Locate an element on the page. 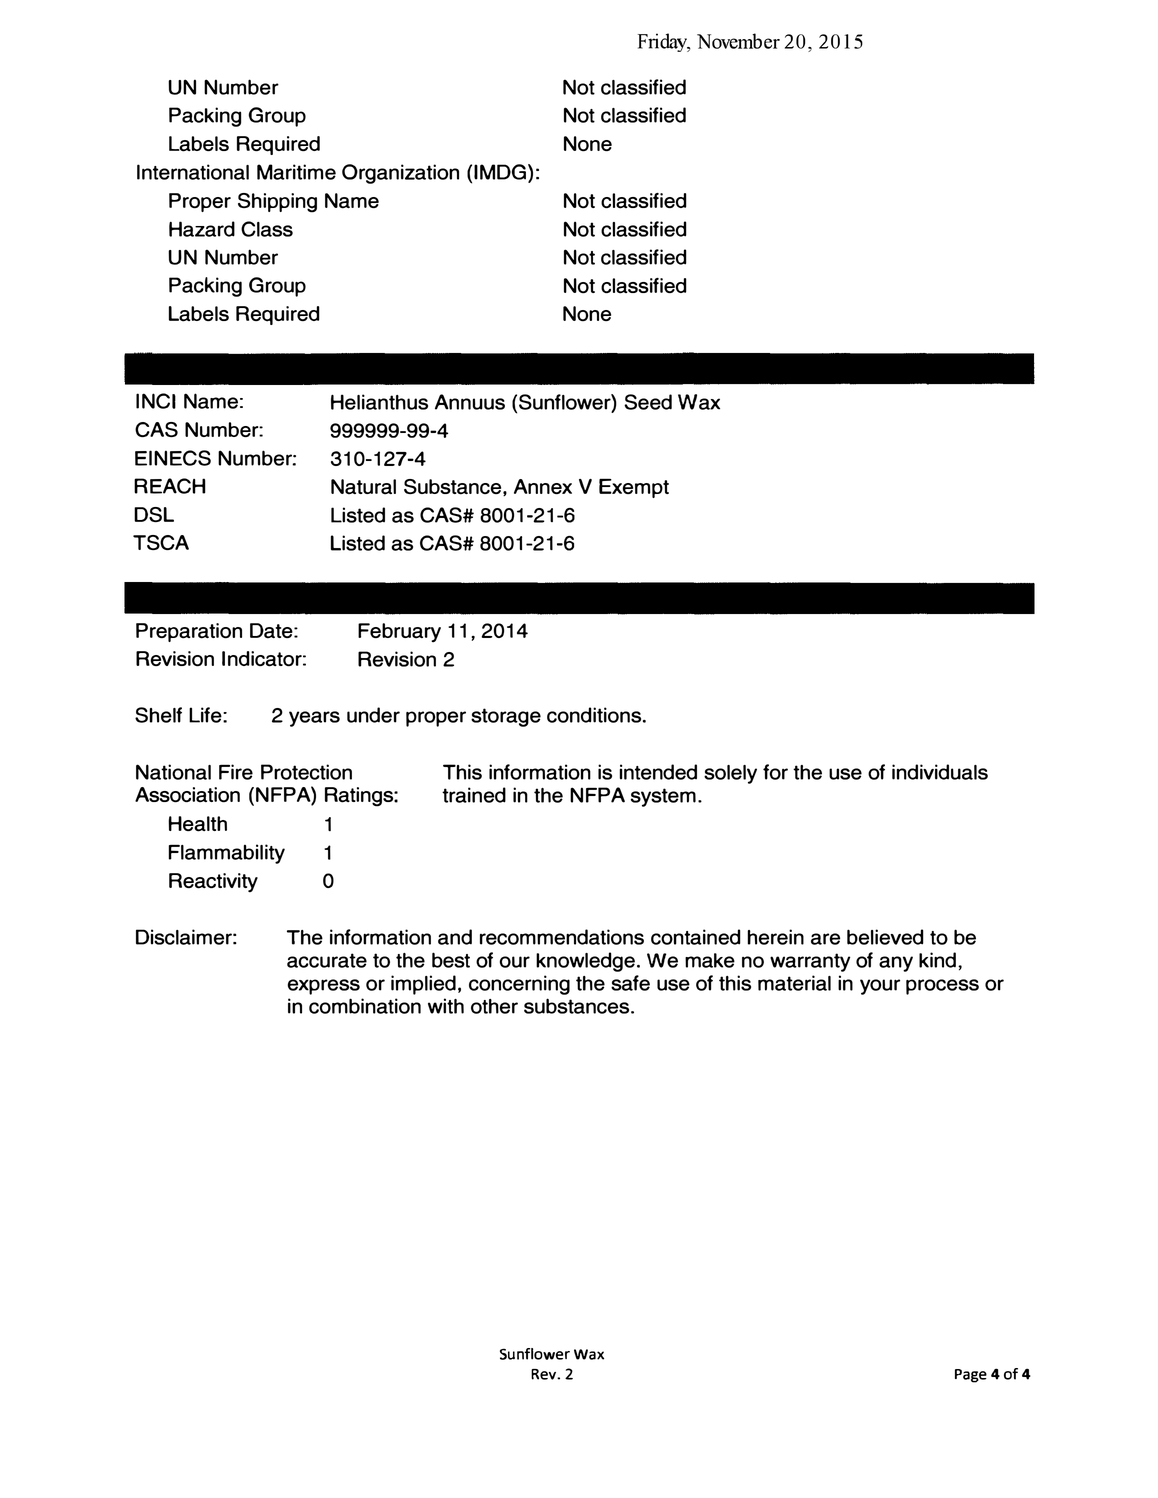 The width and height of the image is (1158, 1498). concerning is located at coordinates (519, 985).
